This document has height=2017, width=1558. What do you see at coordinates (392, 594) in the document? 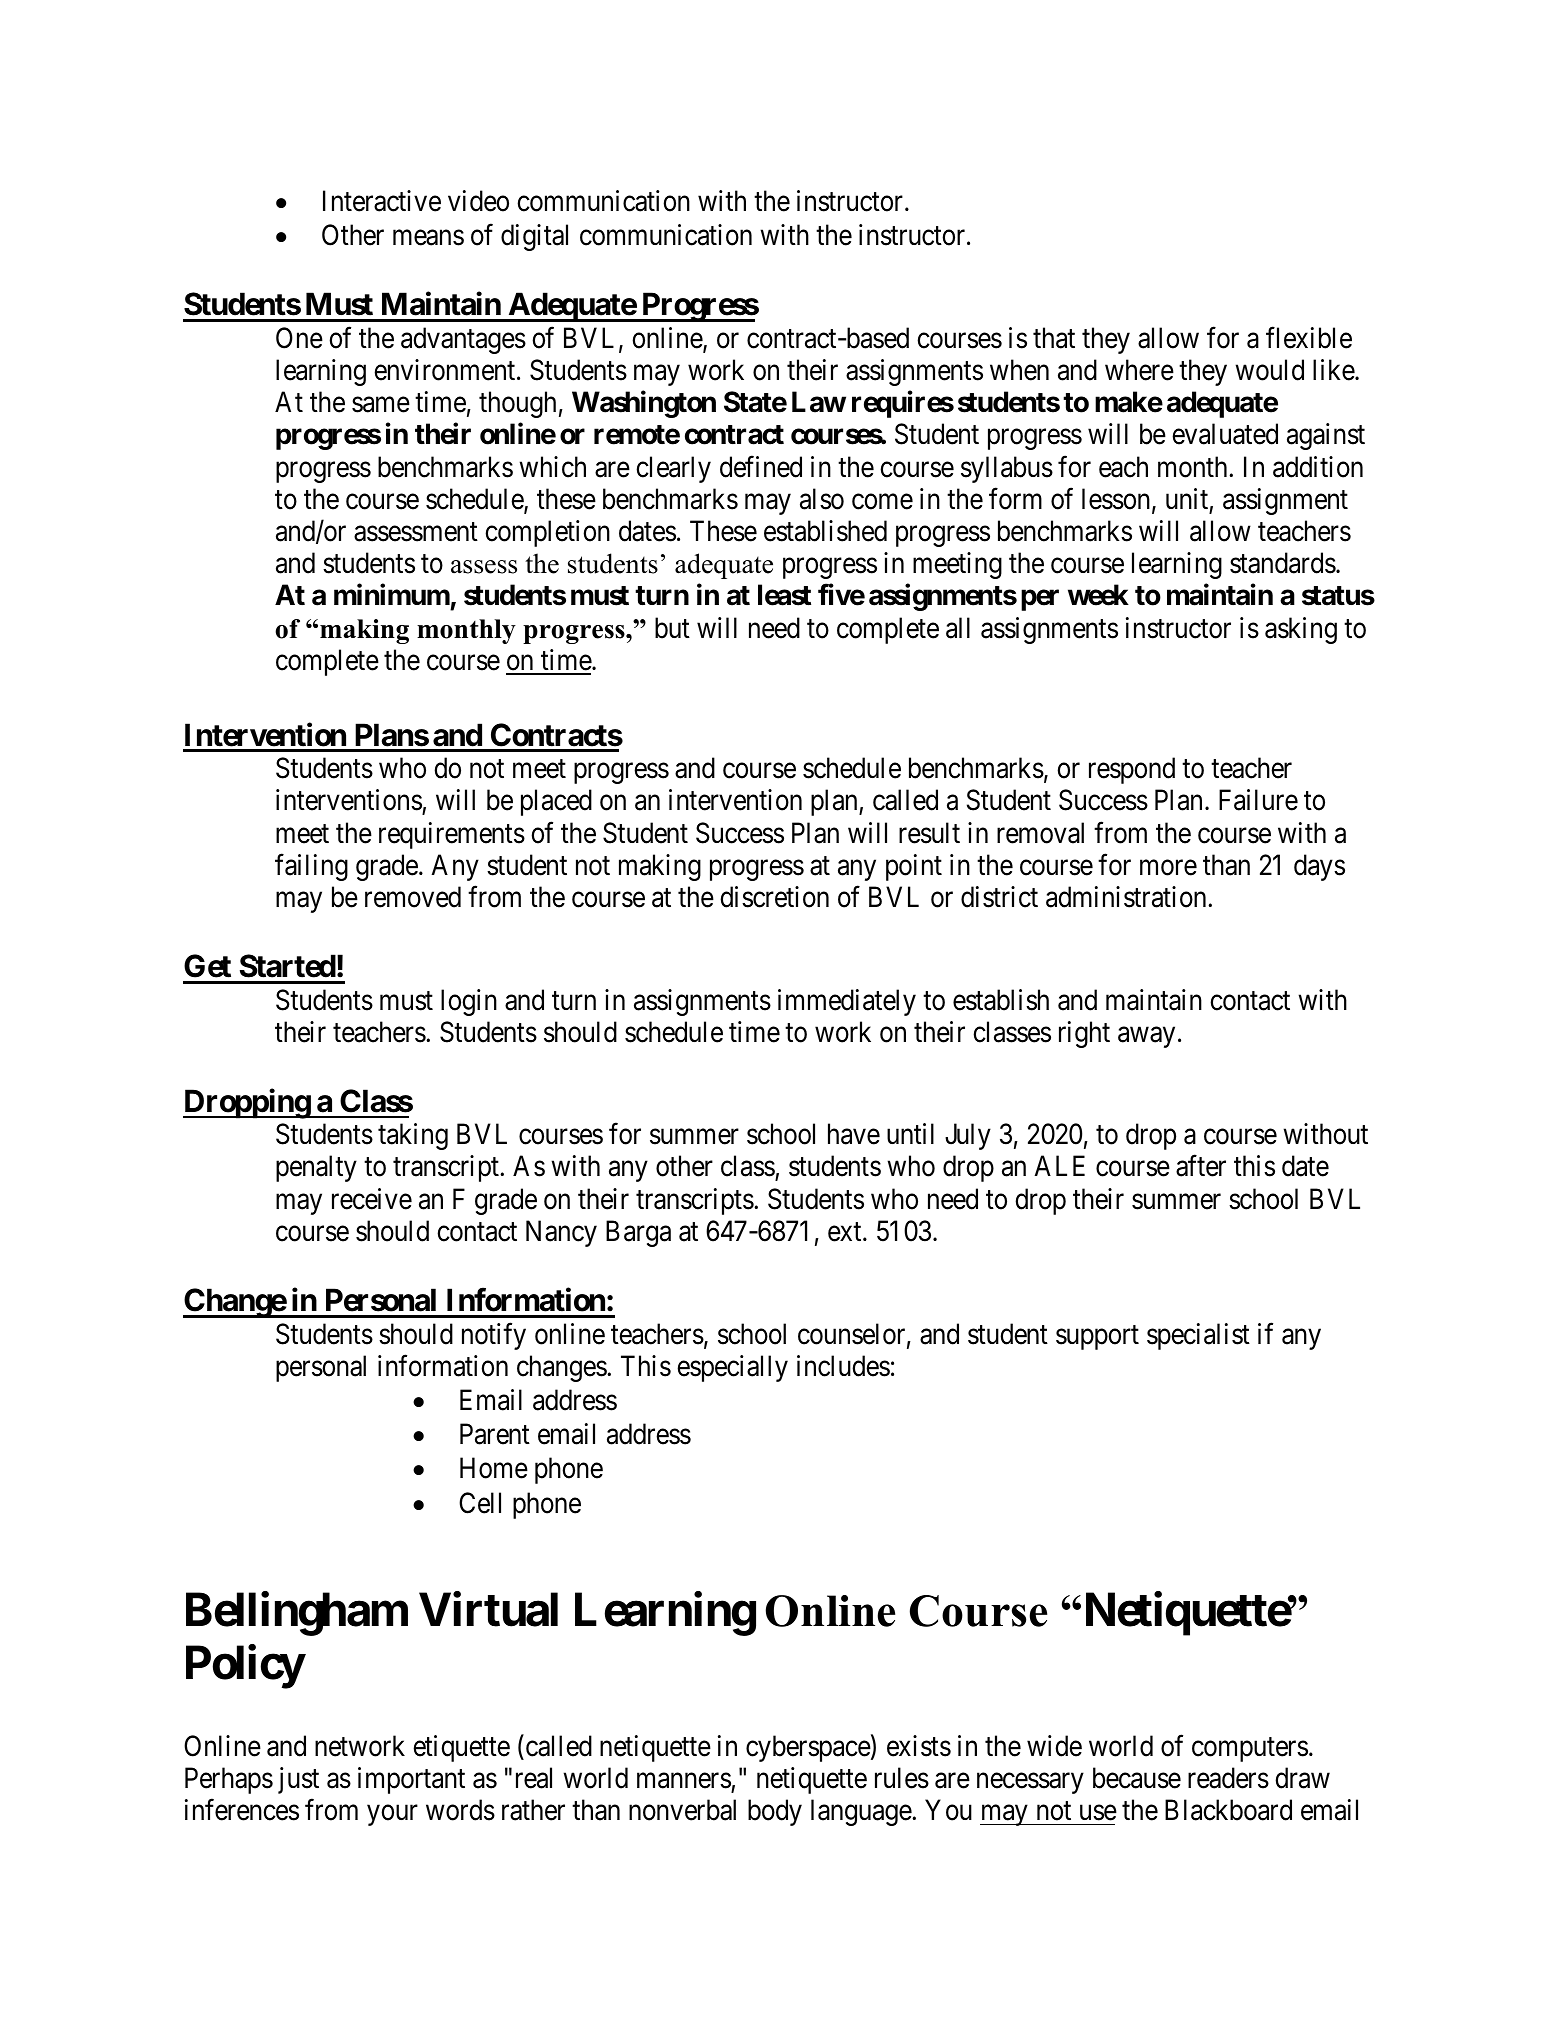
I see `minimum` at bounding box center [392, 594].
